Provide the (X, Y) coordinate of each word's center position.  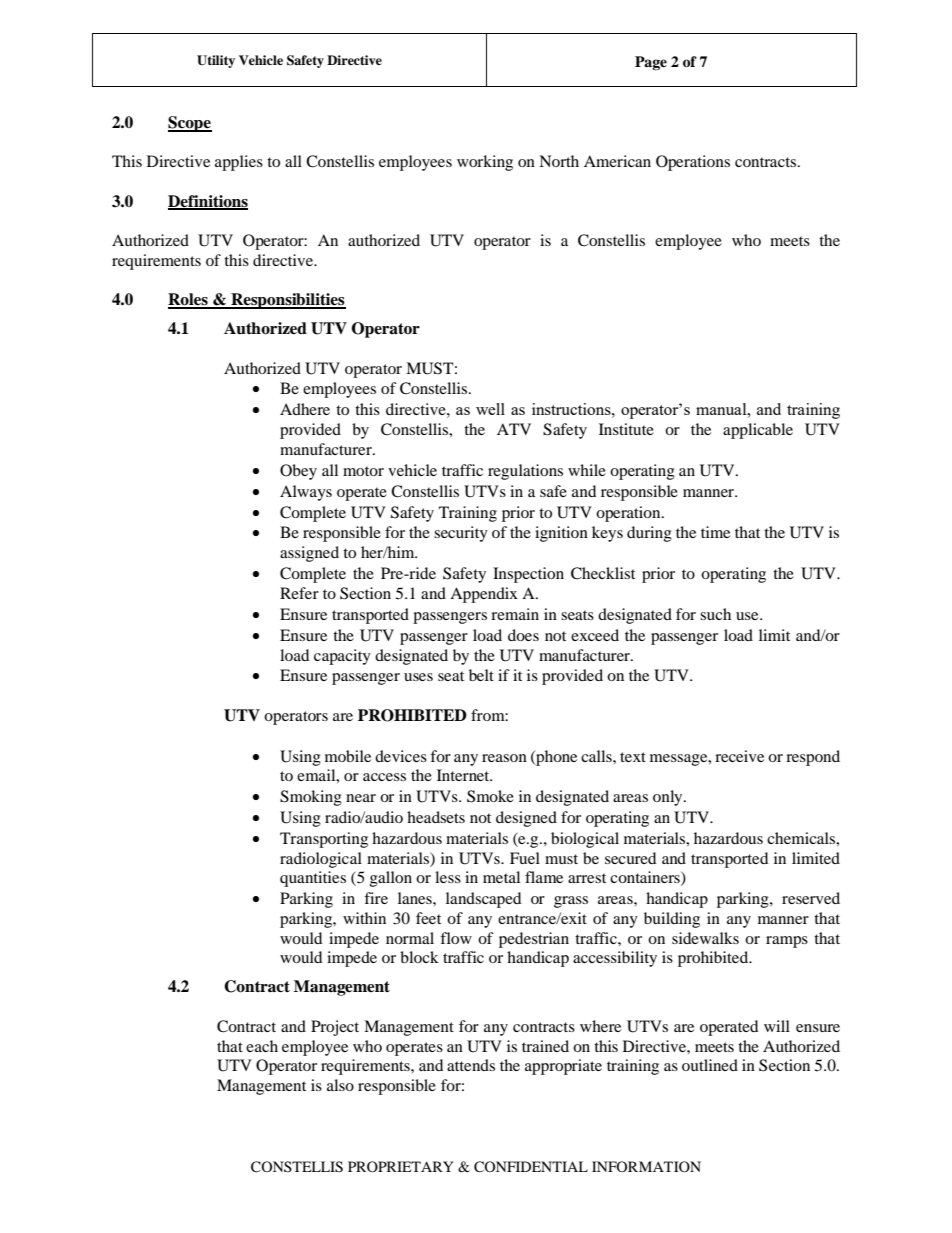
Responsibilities (287, 301)
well (490, 409)
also (340, 1085)
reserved (811, 898)
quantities (313, 879)
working (485, 163)
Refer (299, 593)
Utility (216, 61)
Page (651, 63)
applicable (758, 431)
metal (501, 877)
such (715, 614)
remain (515, 614)
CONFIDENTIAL (531, 1167)
